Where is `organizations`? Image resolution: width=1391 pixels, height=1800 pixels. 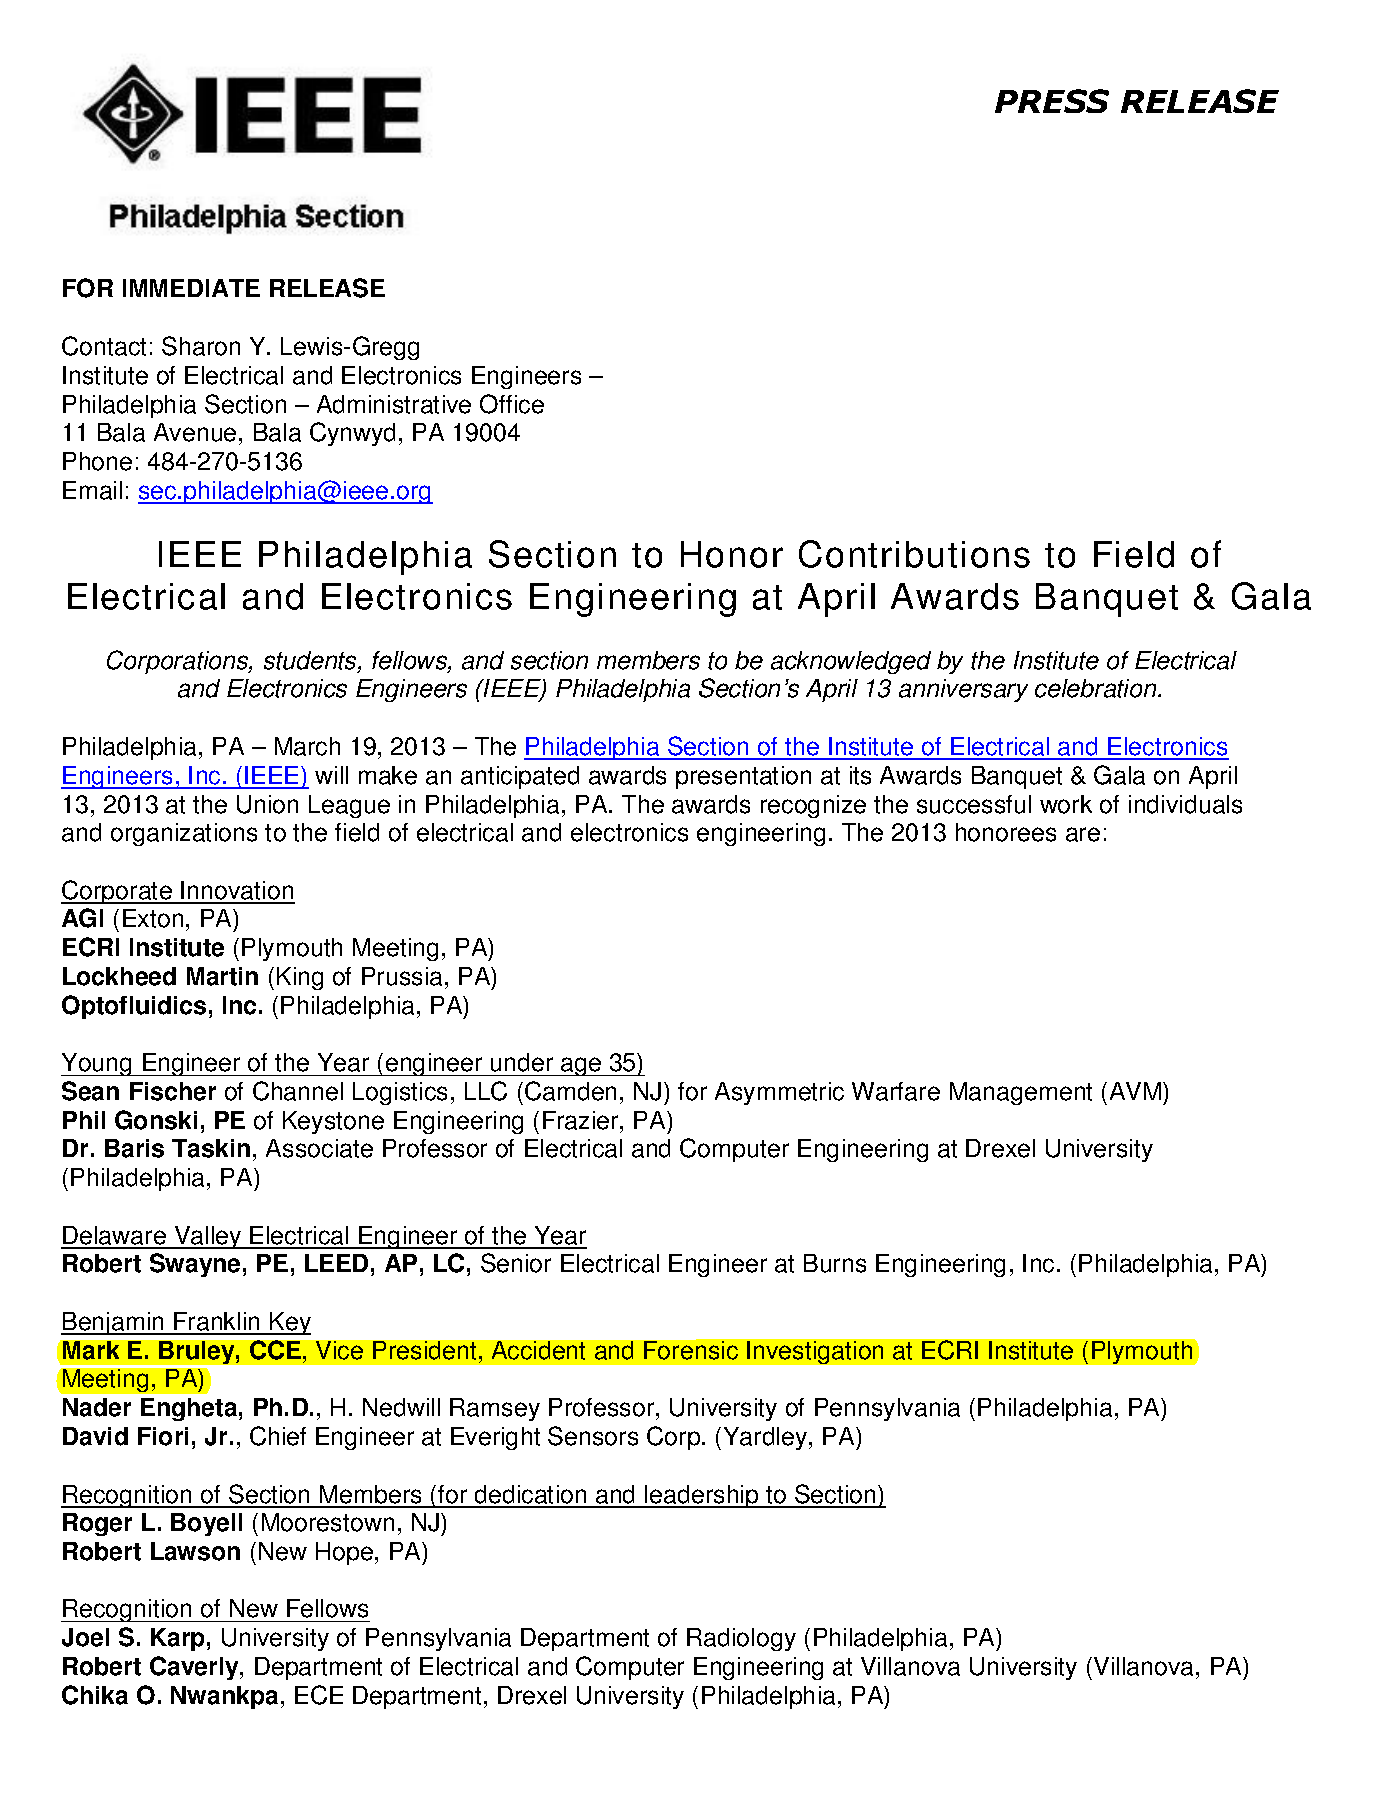 organizations is located at coordinates (184, 834).
